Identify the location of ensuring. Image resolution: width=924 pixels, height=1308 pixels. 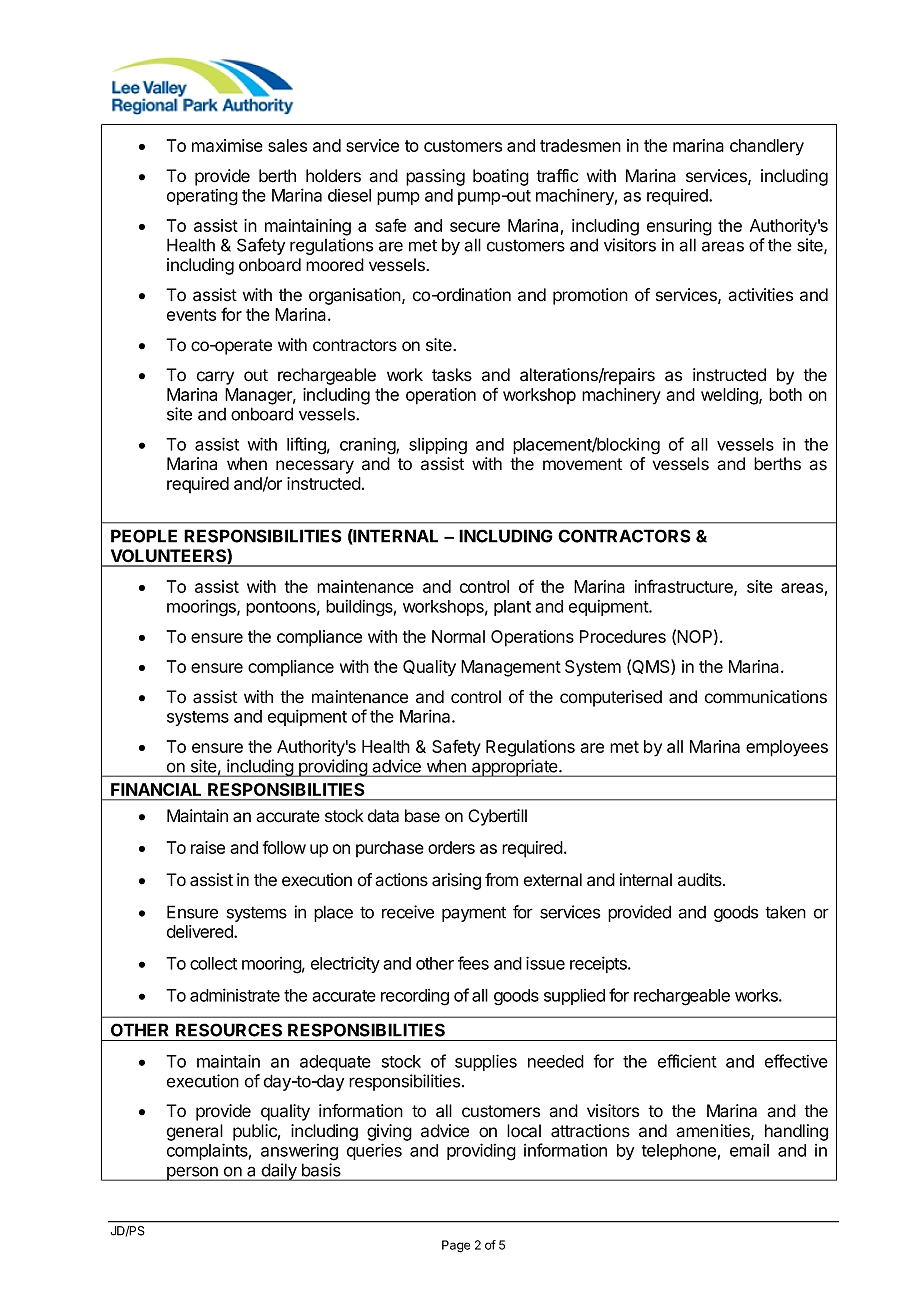
(679, 227).
